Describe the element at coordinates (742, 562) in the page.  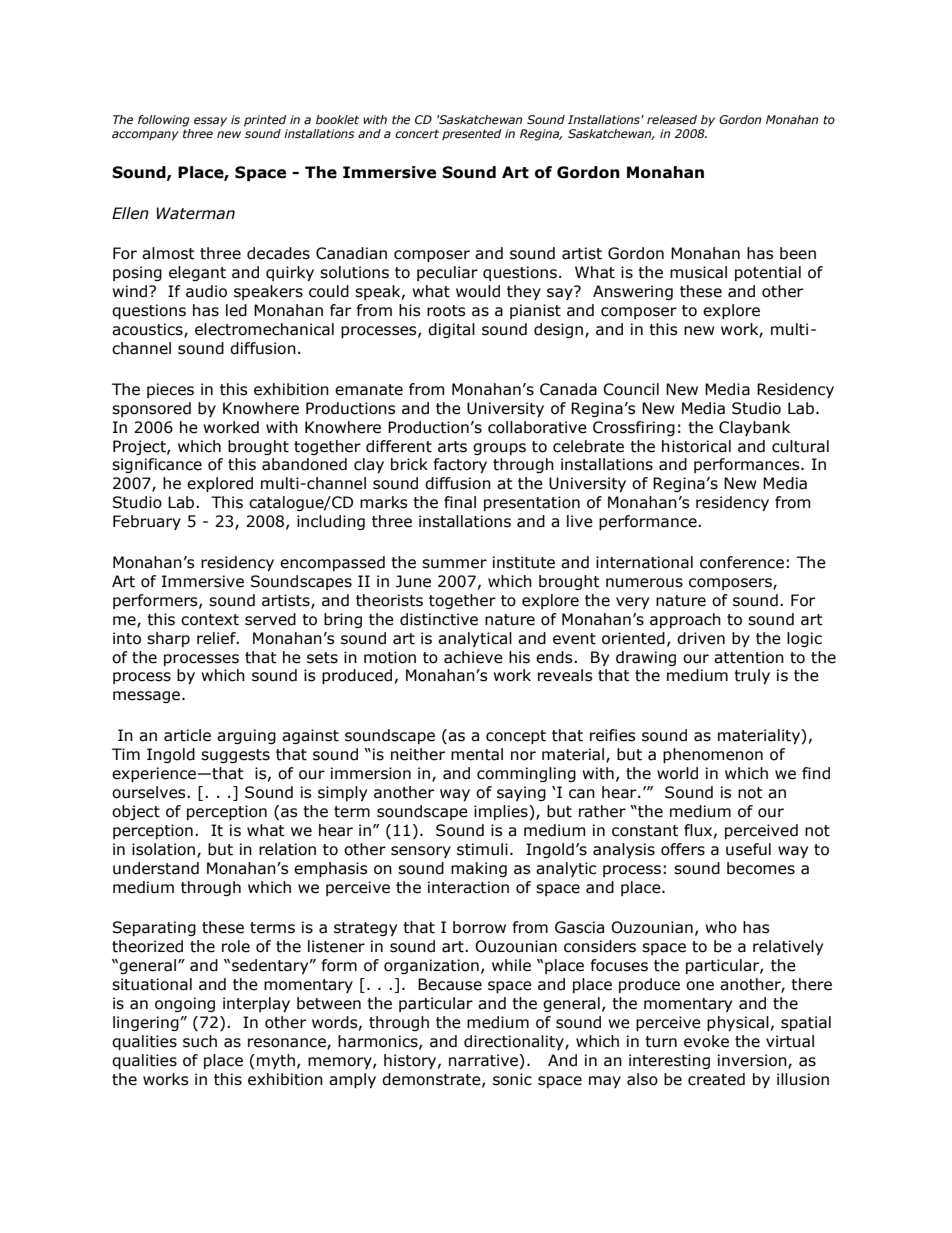
I see `conference` at that location.
